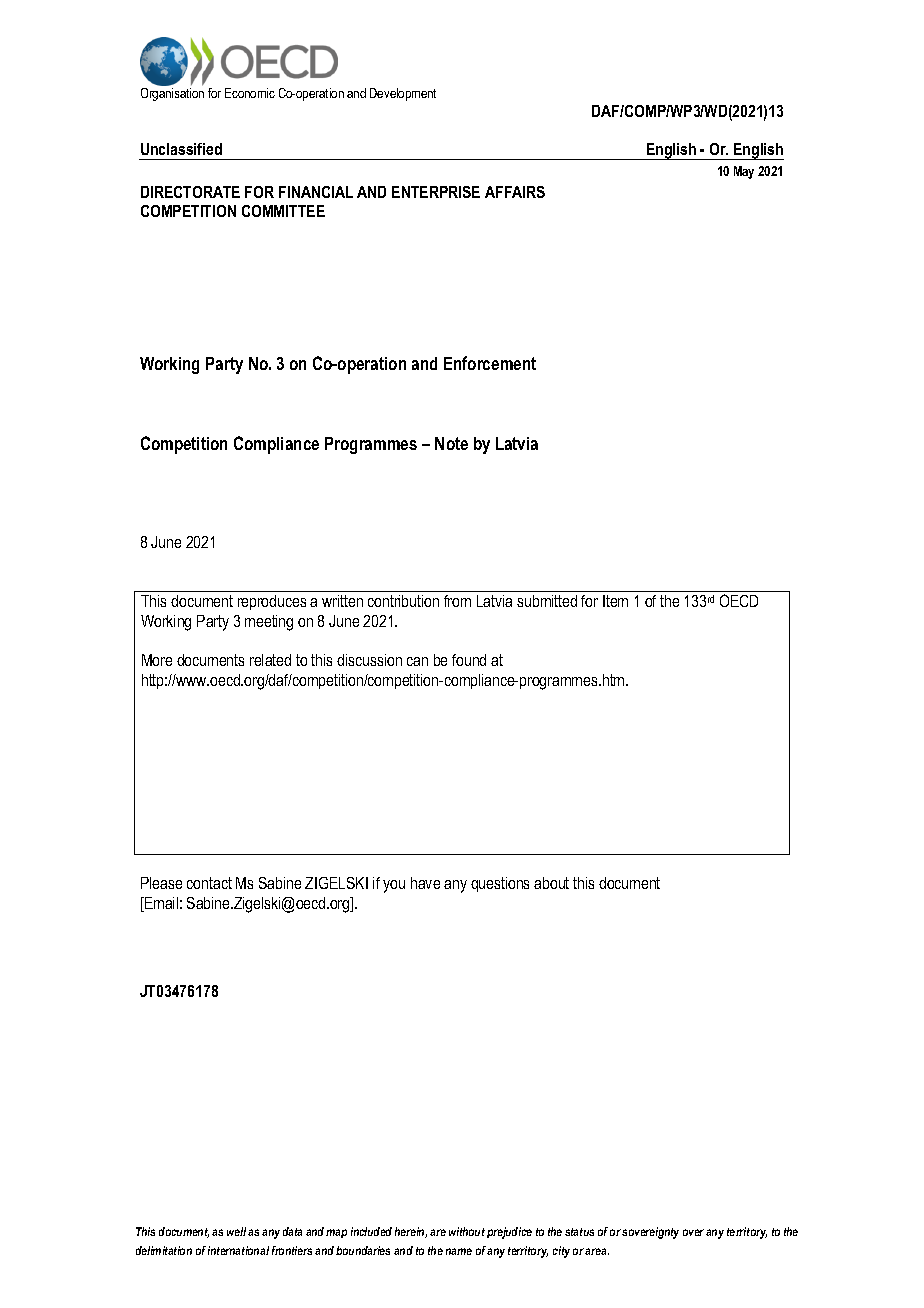 This screenshot has width=924, height=1308. I want to click on May, so click(744, 172).
